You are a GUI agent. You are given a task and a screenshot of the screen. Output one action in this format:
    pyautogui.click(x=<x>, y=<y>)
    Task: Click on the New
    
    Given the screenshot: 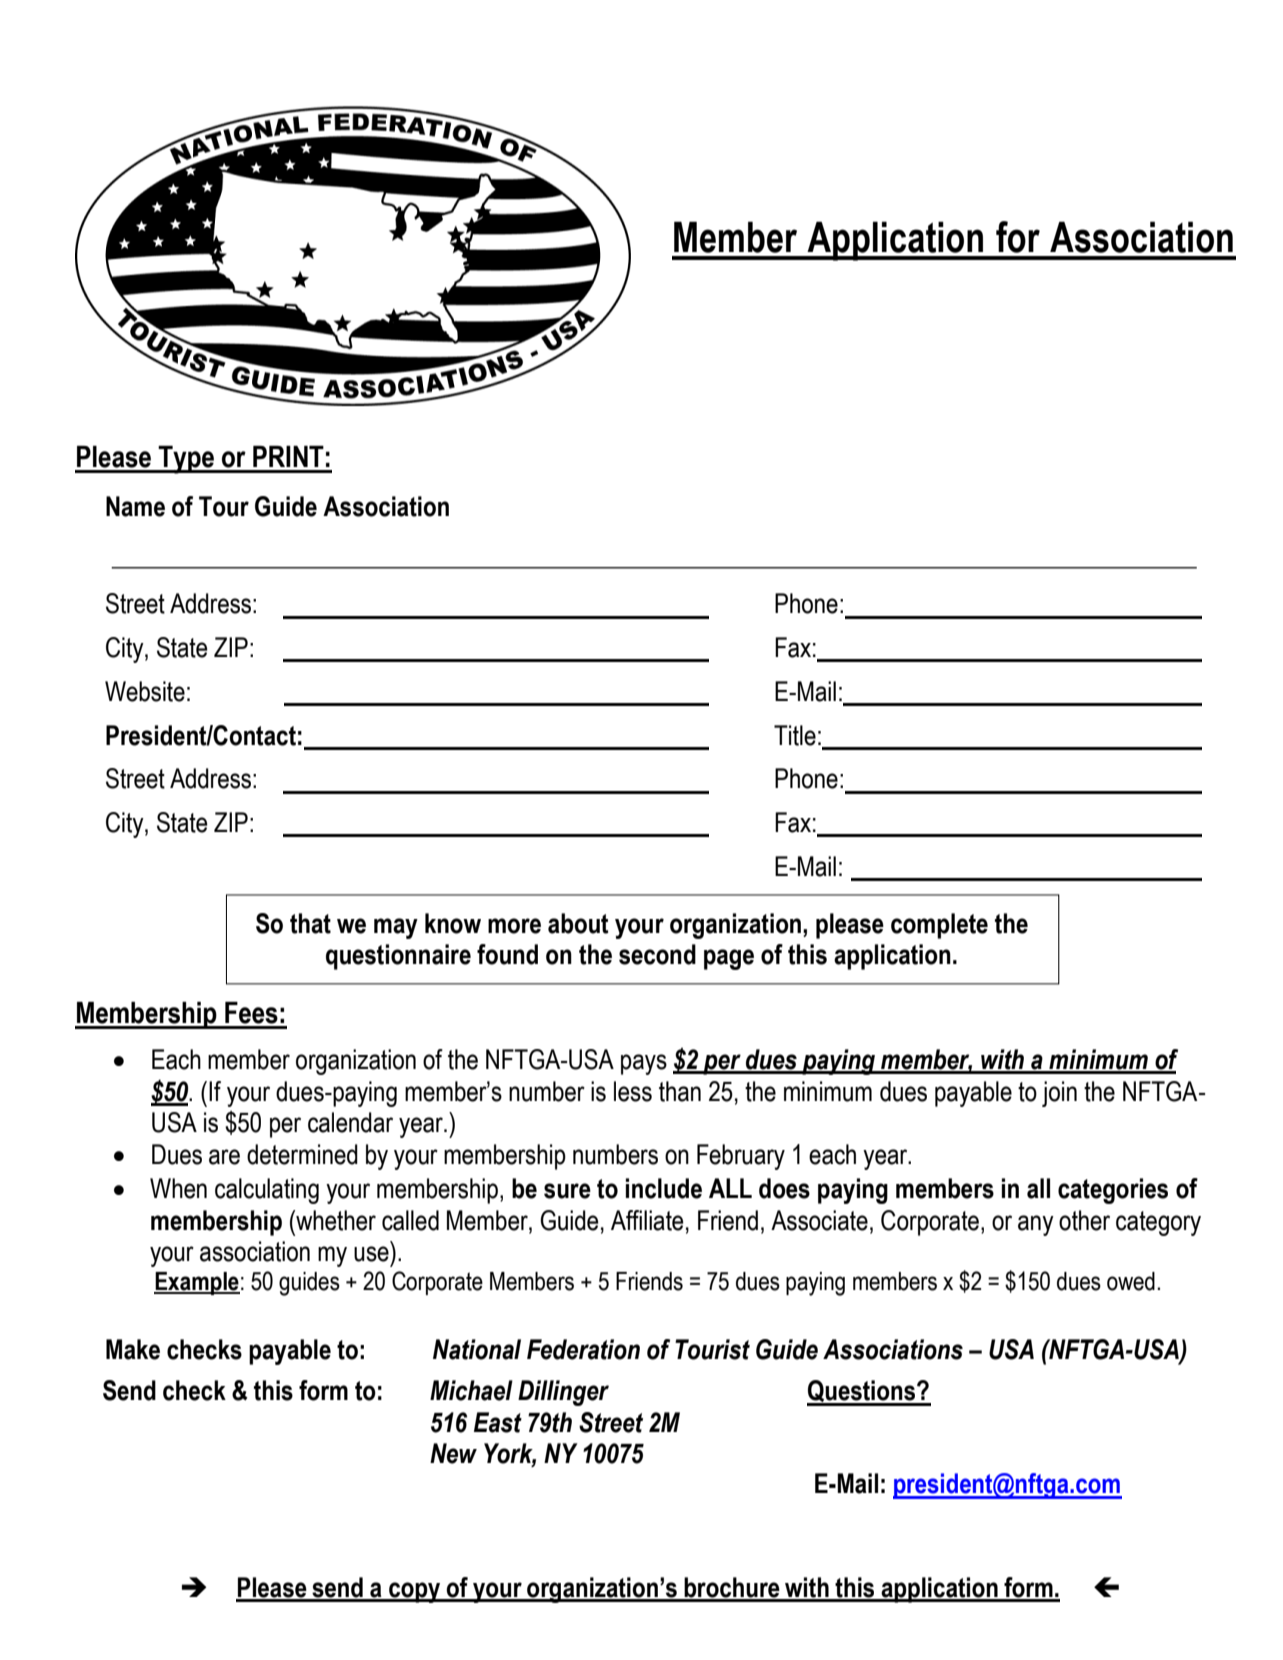 What is the action you would take?
    pyautogui.click(x=453, y=1453)
